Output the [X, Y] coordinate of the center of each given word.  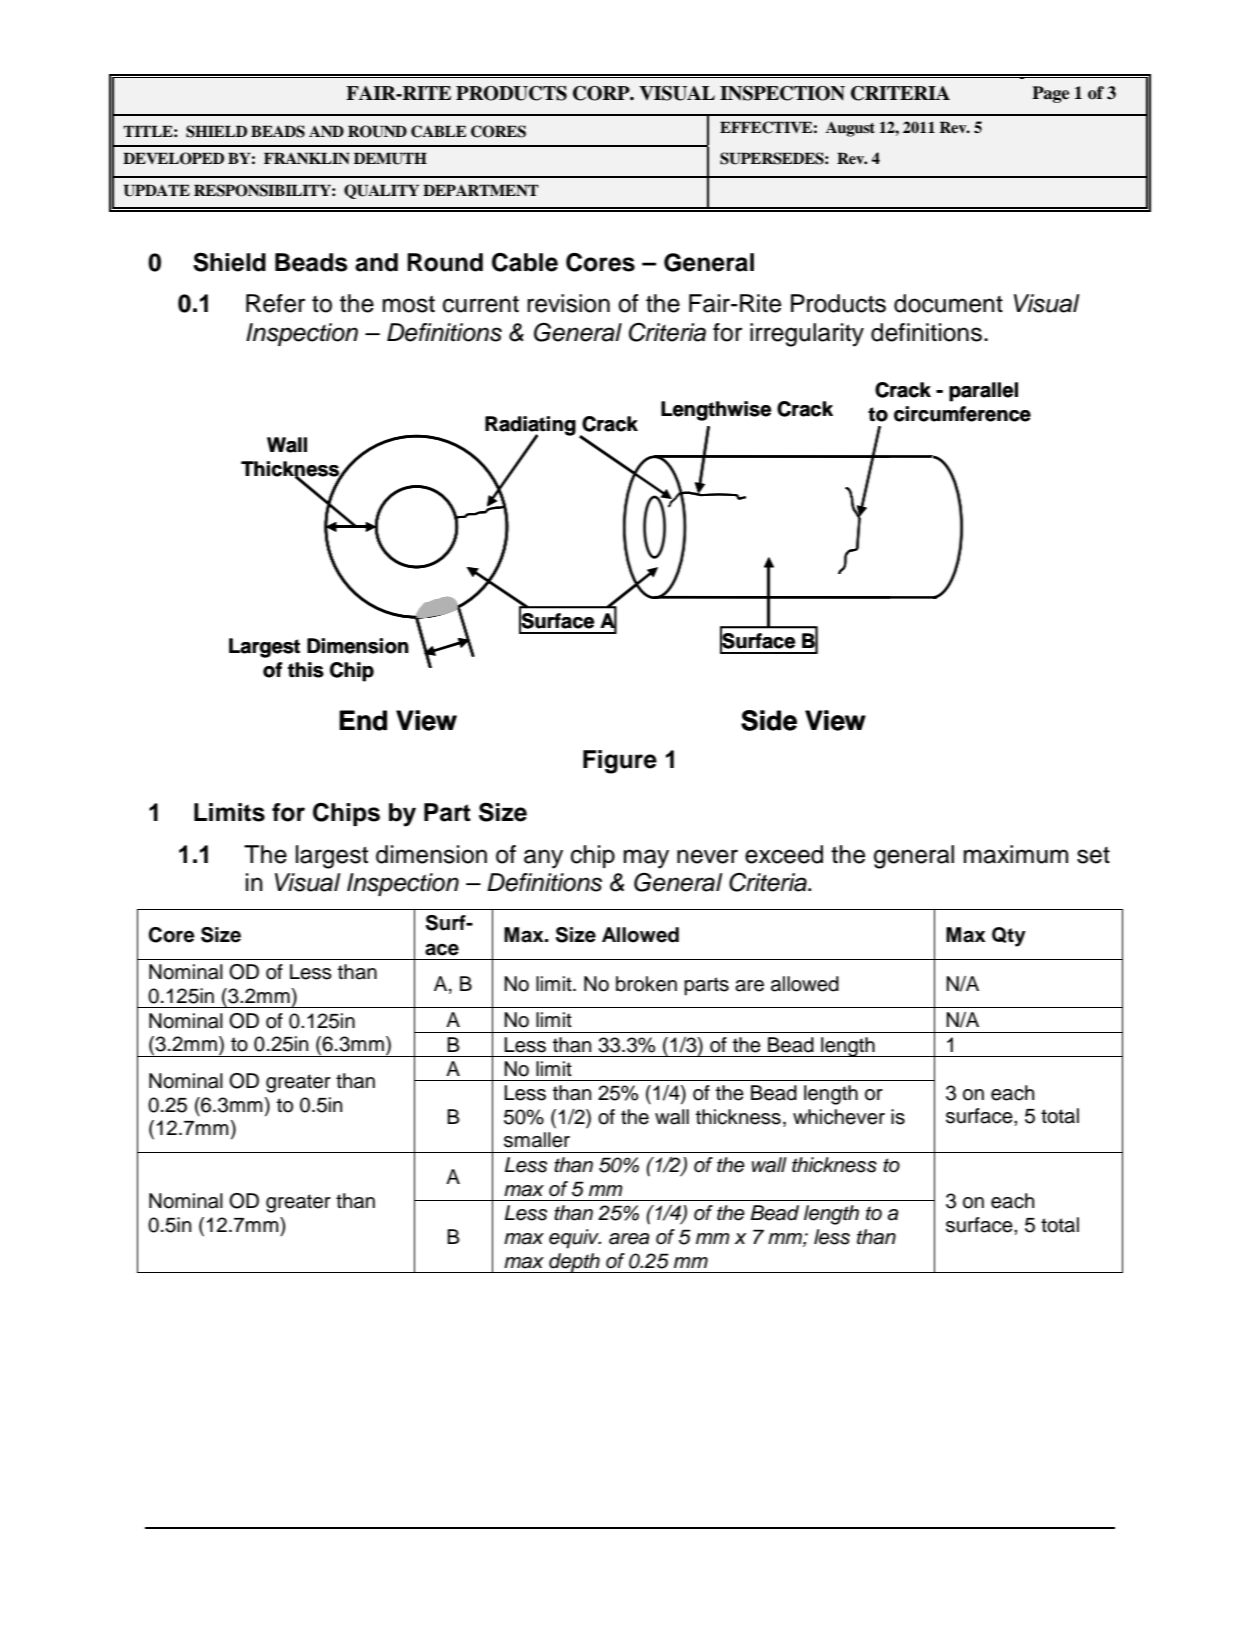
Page [1050, 94]
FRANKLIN [307, 158]
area [629, 1239]
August [850, 129]
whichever [839, 1117]
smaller [537, 1140]
